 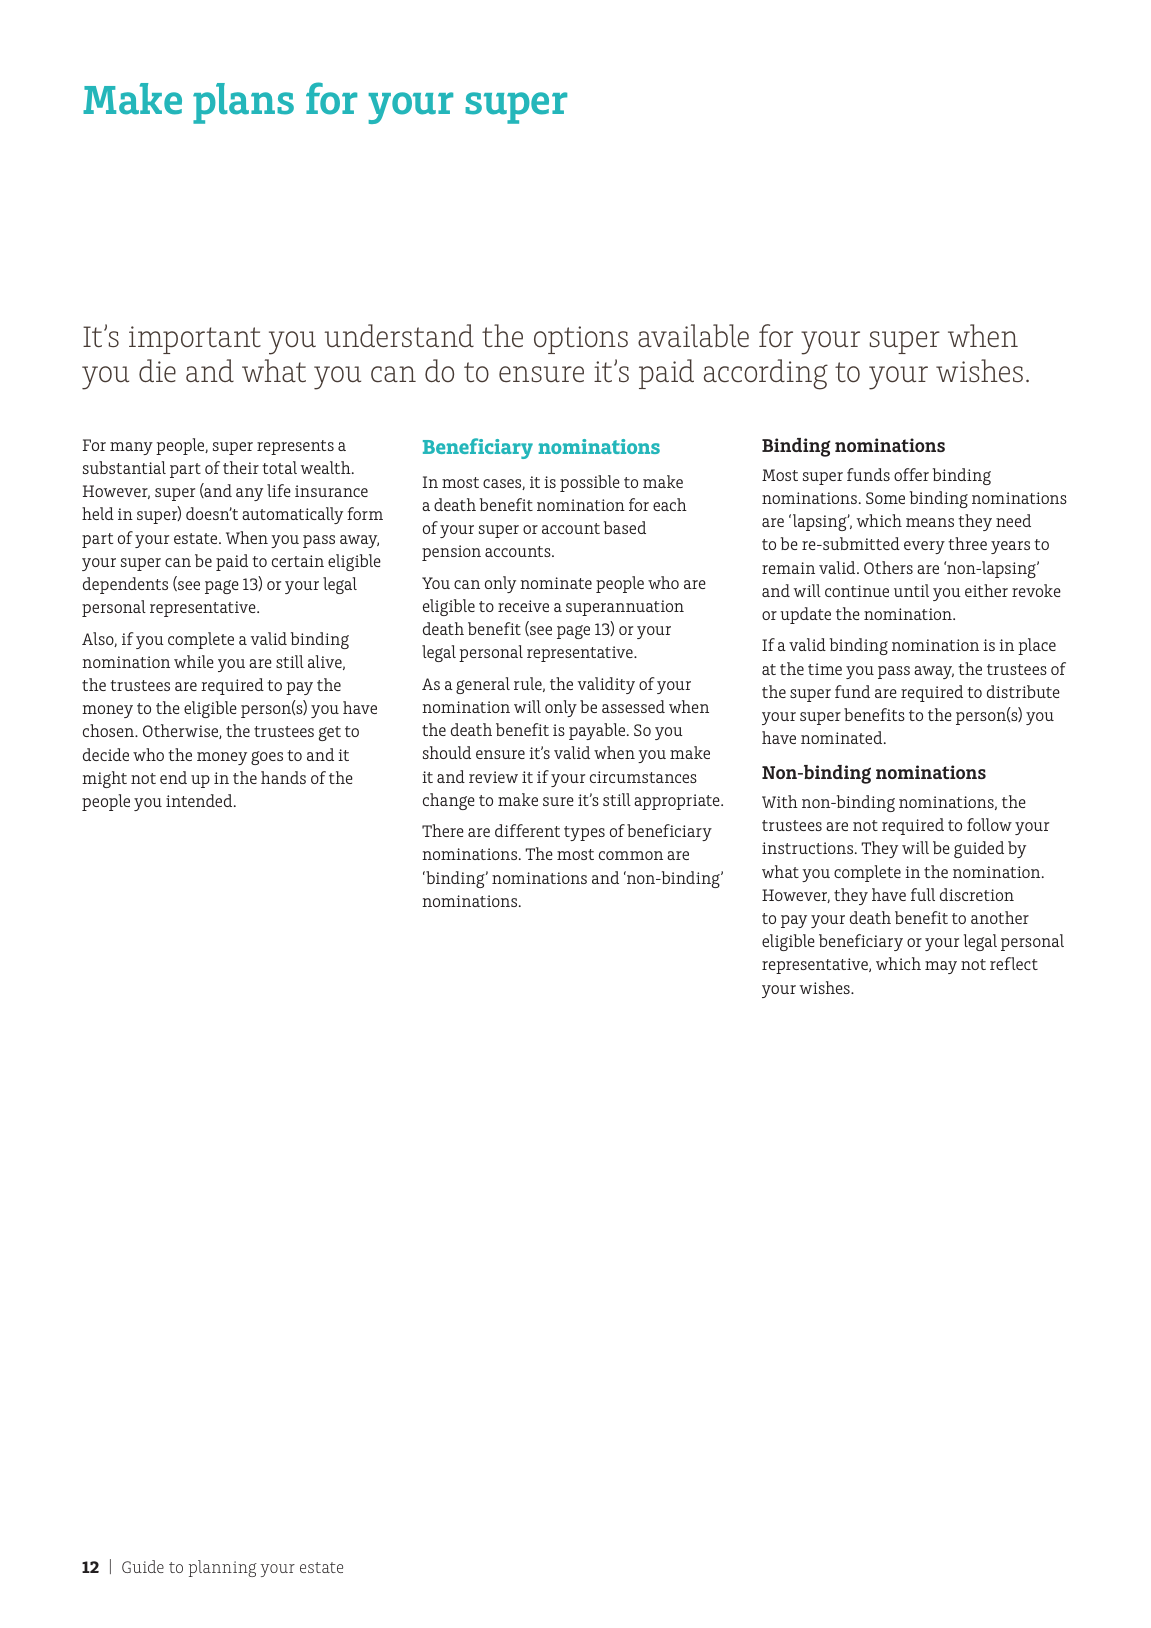 I want to click on receive, so click(x=523, y=606).
